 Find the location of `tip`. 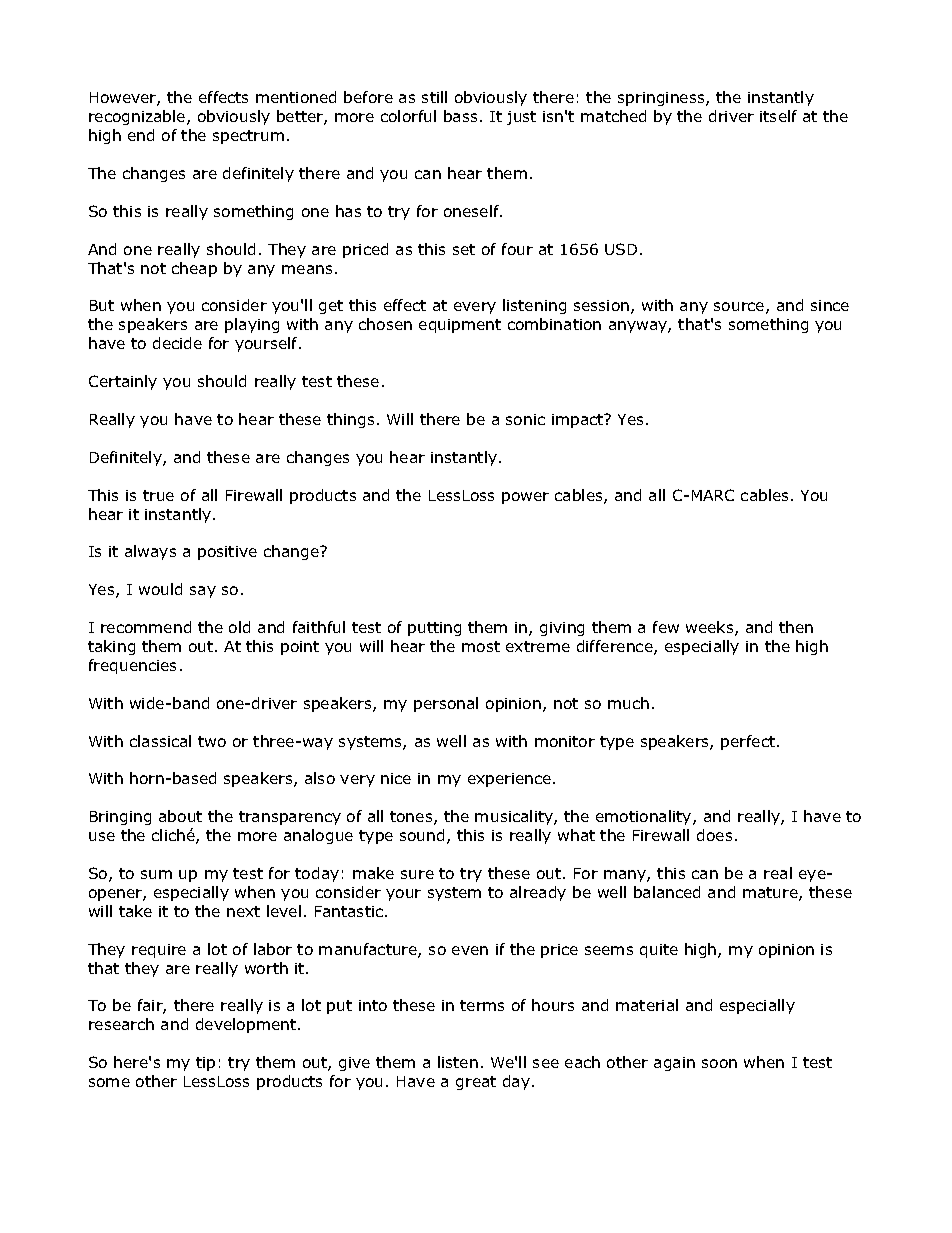

tip is located at coordinates (205, 1064).
